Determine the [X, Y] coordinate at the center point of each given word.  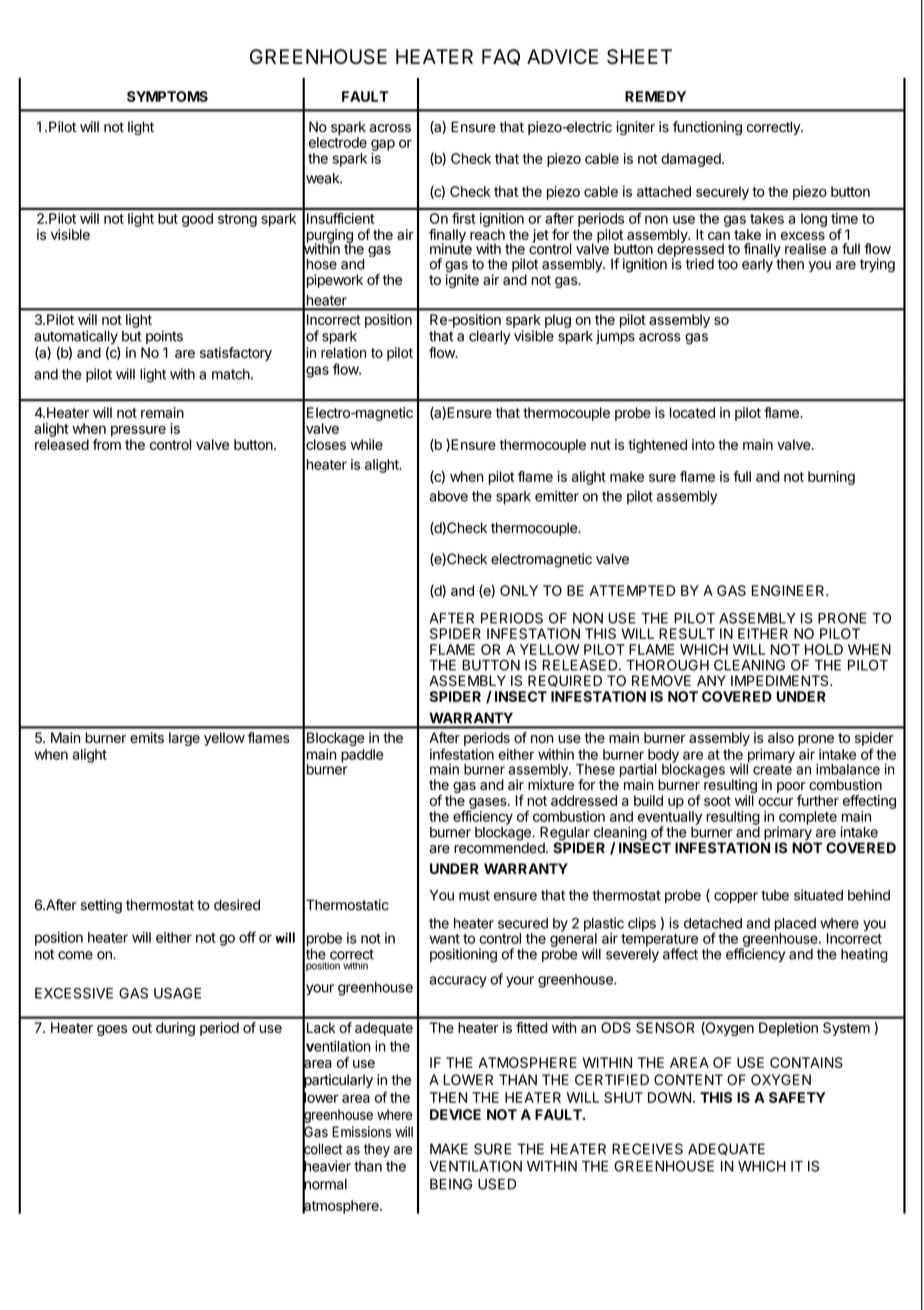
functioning [707, 128]
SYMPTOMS [167, 96]
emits [147, 737]
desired [237, 905]
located [692, 412]
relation [343, 352]
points [164, 337]
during [175, 1029]
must [474, 895]
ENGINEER [789, 590]
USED [497, 1184]
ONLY [519, 590]
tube [775, 895]
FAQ [501, 57]
